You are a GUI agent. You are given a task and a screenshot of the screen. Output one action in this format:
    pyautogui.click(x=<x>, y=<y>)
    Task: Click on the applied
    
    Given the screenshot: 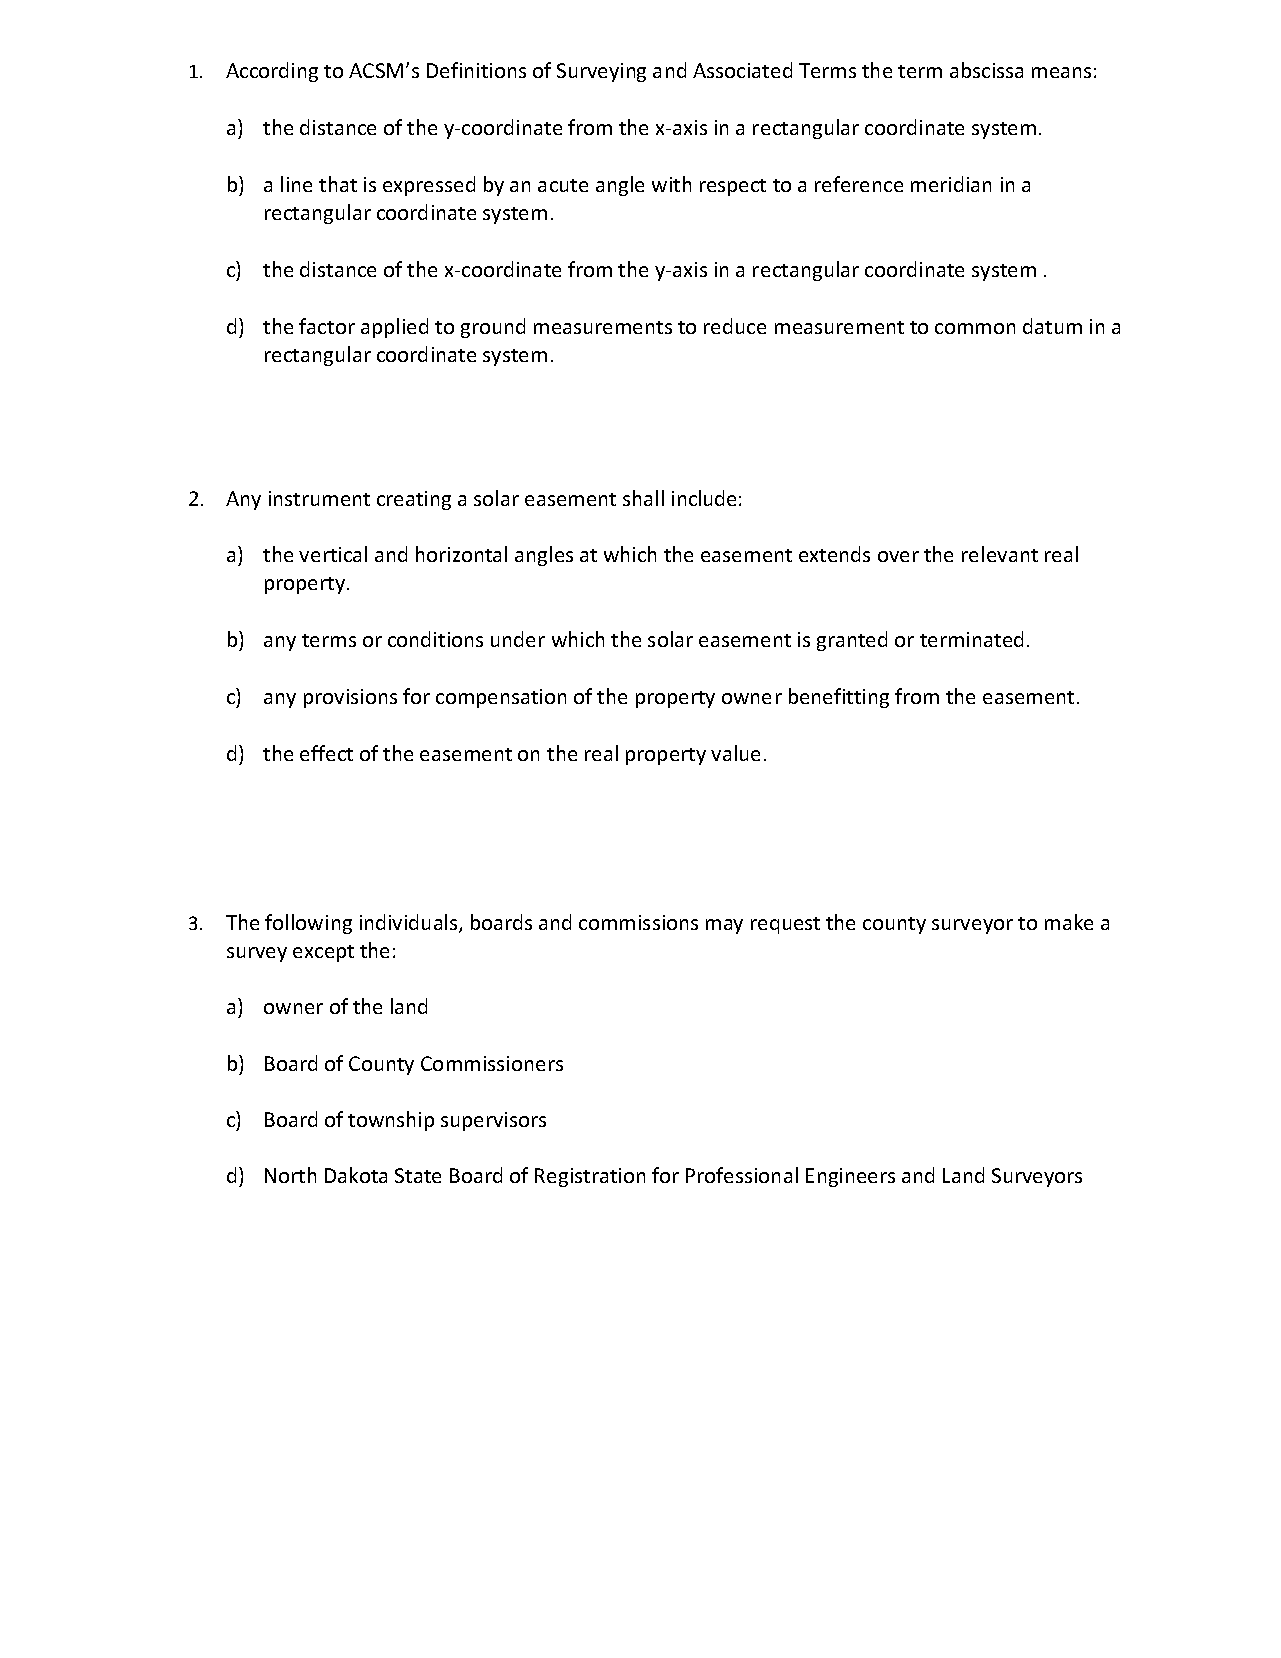 What is the action you would take?
    pyautogui.click(x=394, y=328)
